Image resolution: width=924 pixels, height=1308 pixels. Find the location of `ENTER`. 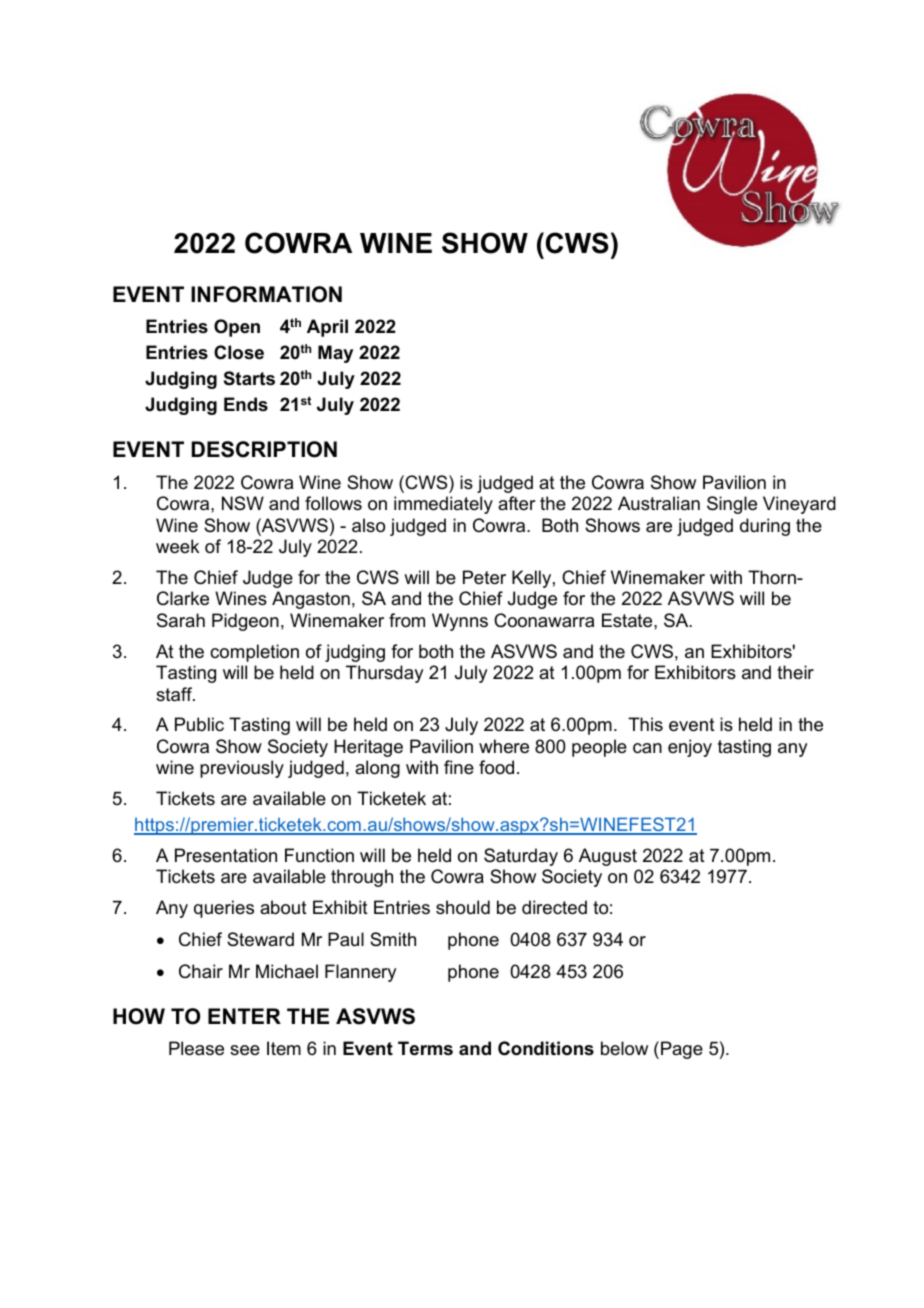

ENTER is located at coordinates (244, 1016).
